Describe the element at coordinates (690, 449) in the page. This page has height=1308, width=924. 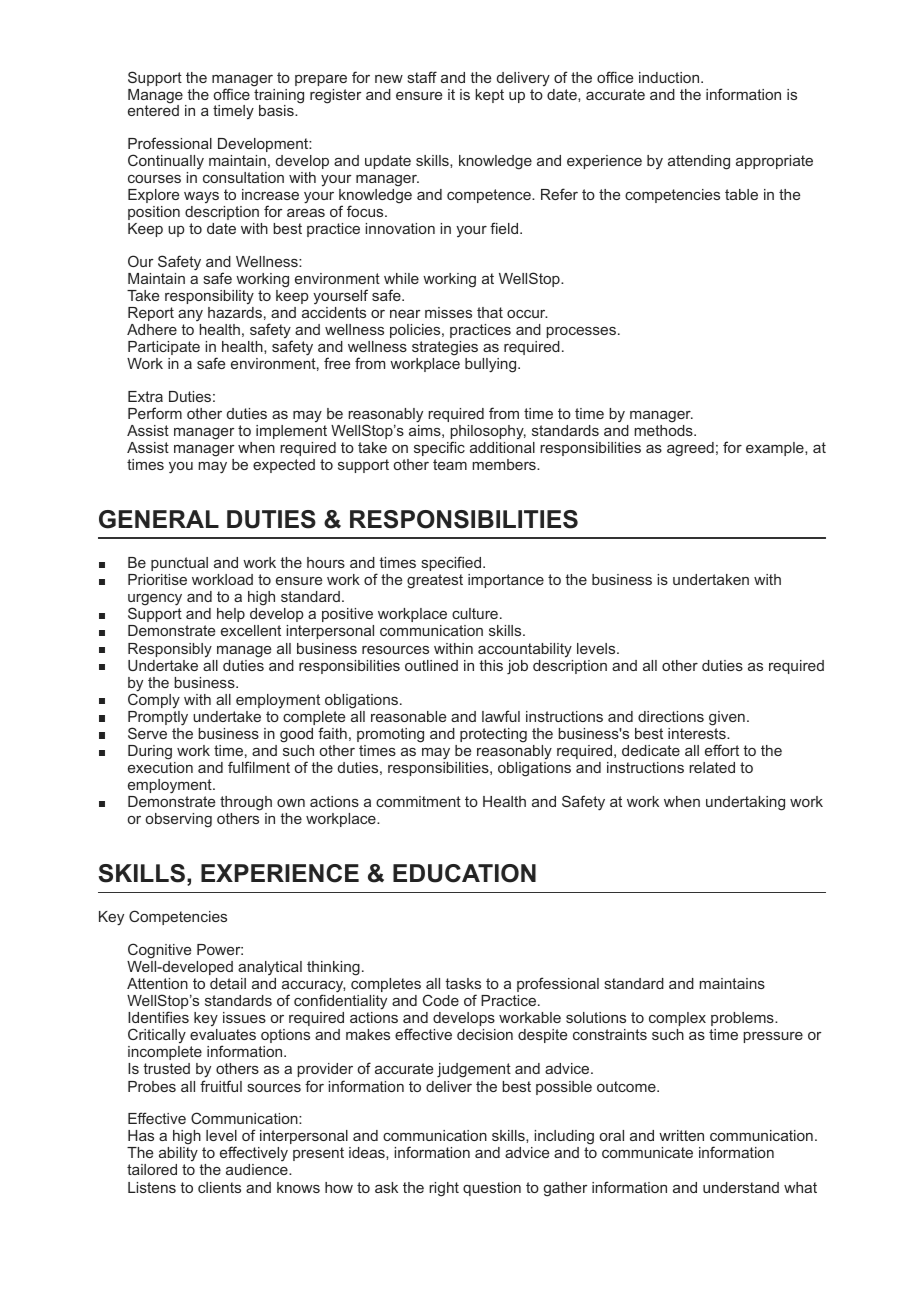
I see `agreed` at that location.
